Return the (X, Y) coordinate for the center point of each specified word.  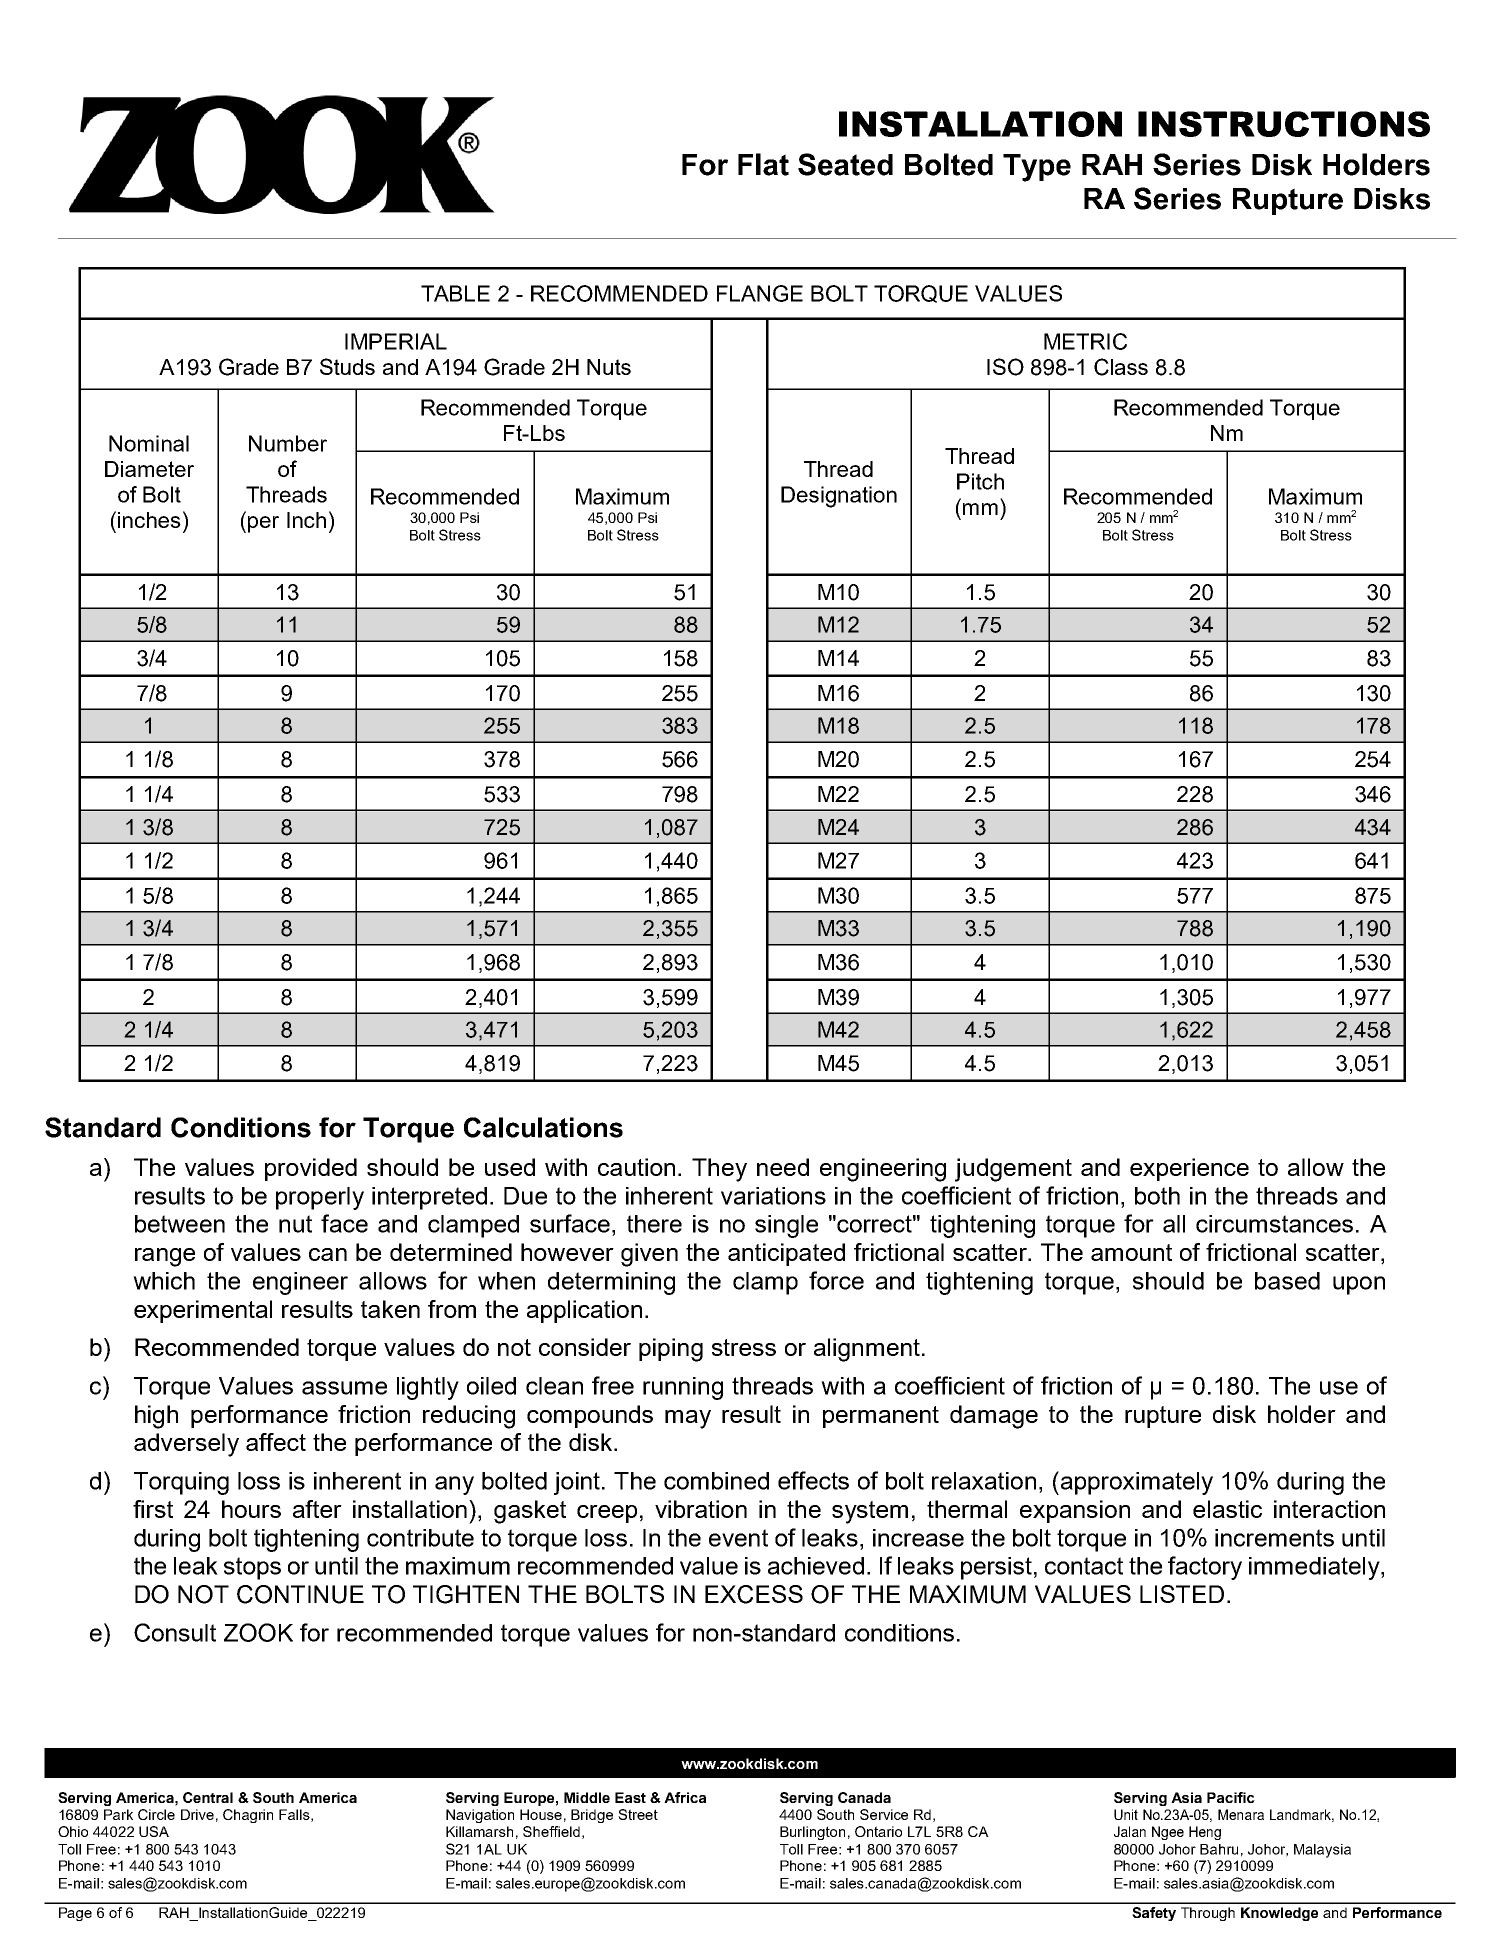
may (688, 1419)
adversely (186, 1445)
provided (311, 1169)
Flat (763, 164)
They (719, 1170)
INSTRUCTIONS (1284, 124)
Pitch (980, 481)
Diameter (149, 469)
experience (1189, 1169)
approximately (1135, 1483)
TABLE (455, 293)
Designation (839, 497)
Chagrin (248, 1816)
